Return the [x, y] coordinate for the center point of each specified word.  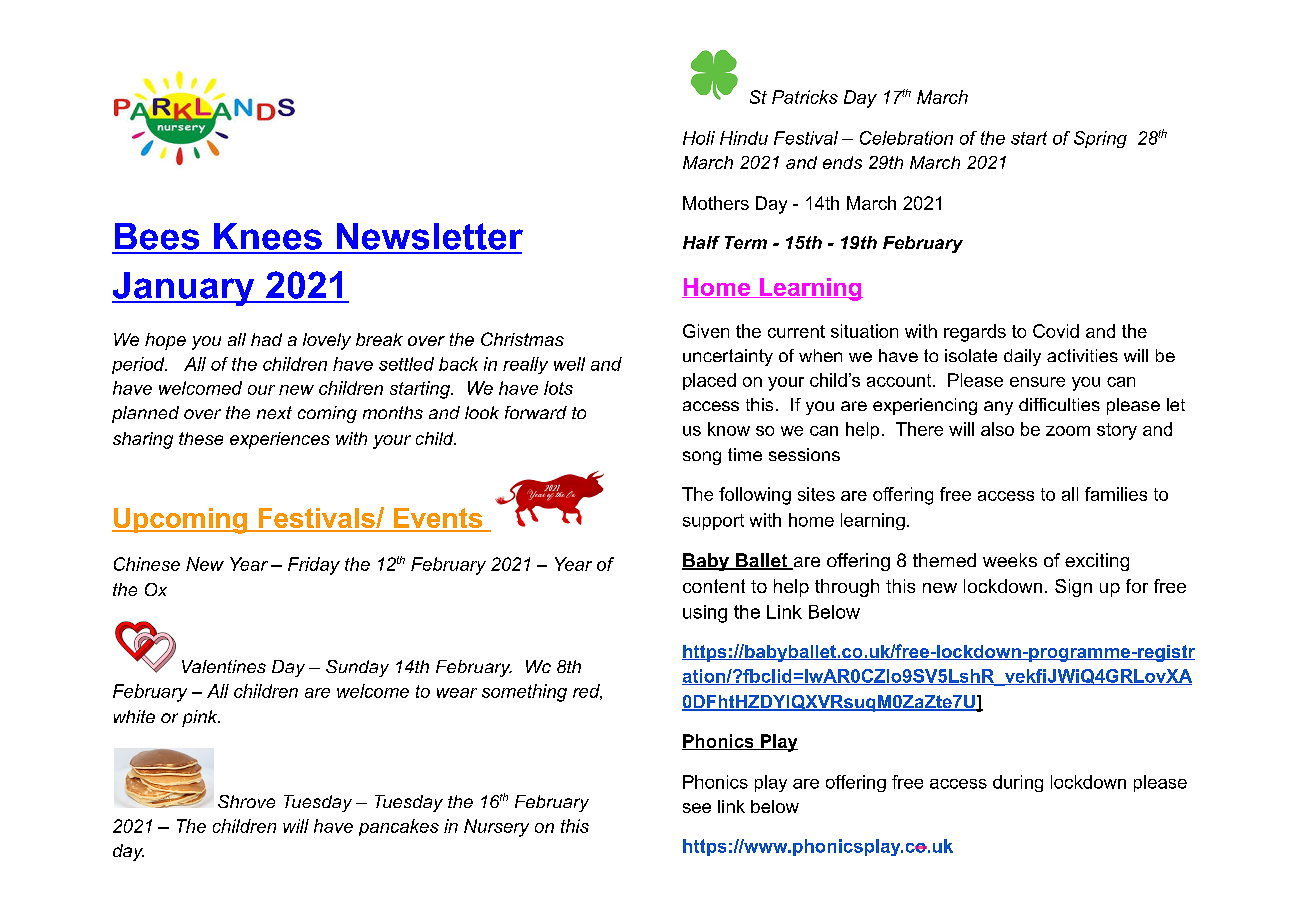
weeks [1010, 560]
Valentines [224, 666]
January [184, 289]
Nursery [496, 828]
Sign [1073, 588]
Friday [314, 566]
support [713, 522]
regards [975, 333]
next [274, 412]
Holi [699, 138]
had [266, 339]
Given [706, 331]
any [998, 408]
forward [536, 412]
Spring [1100, 139]
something [524, 693]
